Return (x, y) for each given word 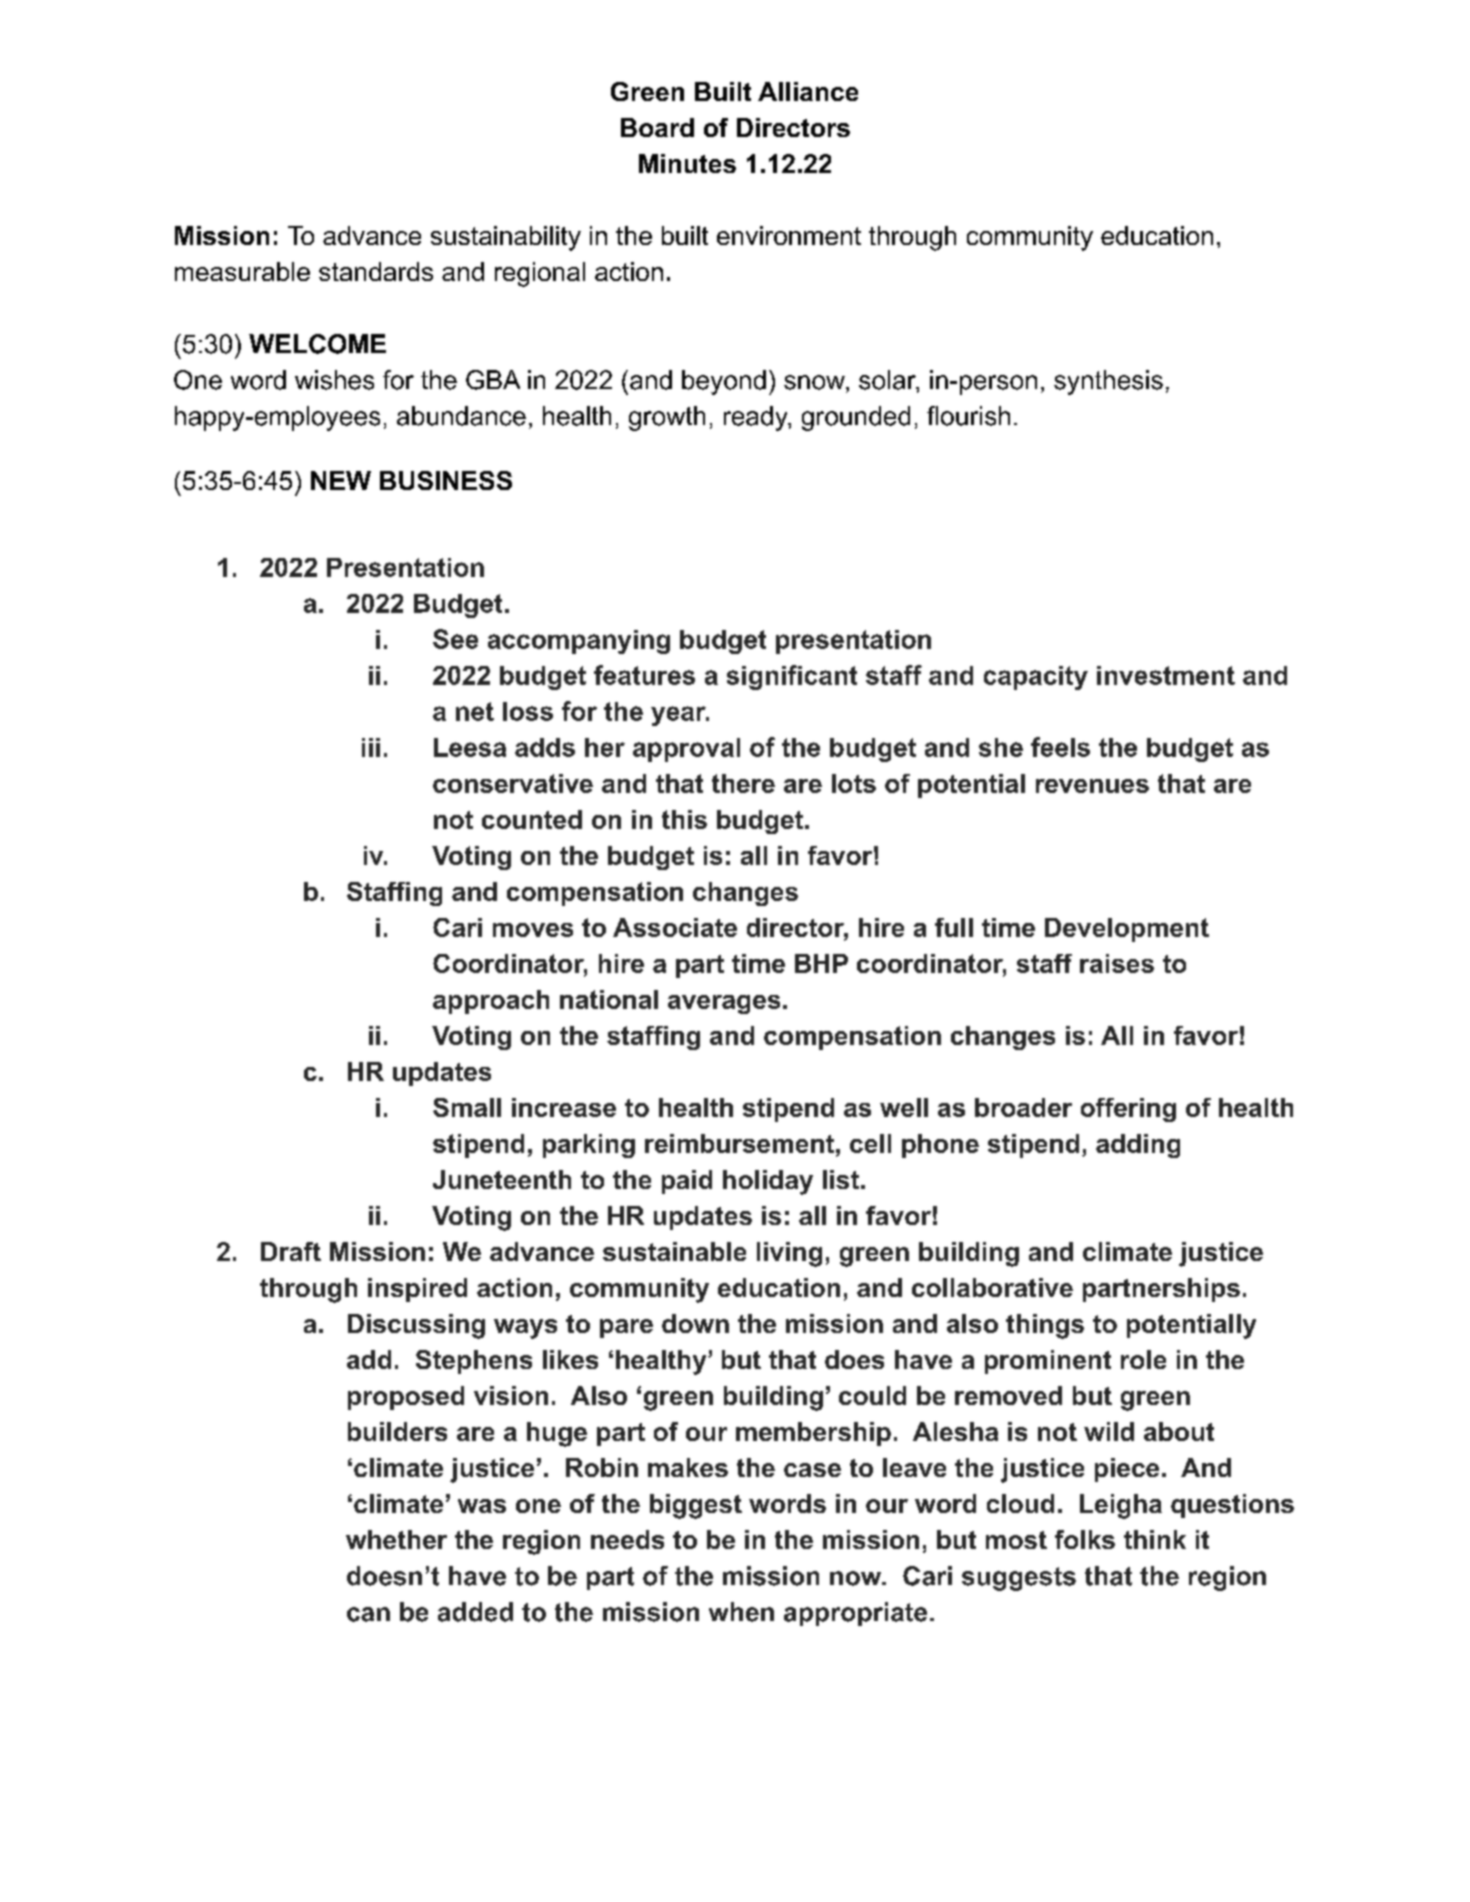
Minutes (687, 163)
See (455, 639)
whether (396, 1539)
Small (467, 1107)
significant (792, 677)
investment (1166, 675)
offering (1128, 1110)
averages (724, 1004)
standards (376, 271)
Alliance (808, 91)
